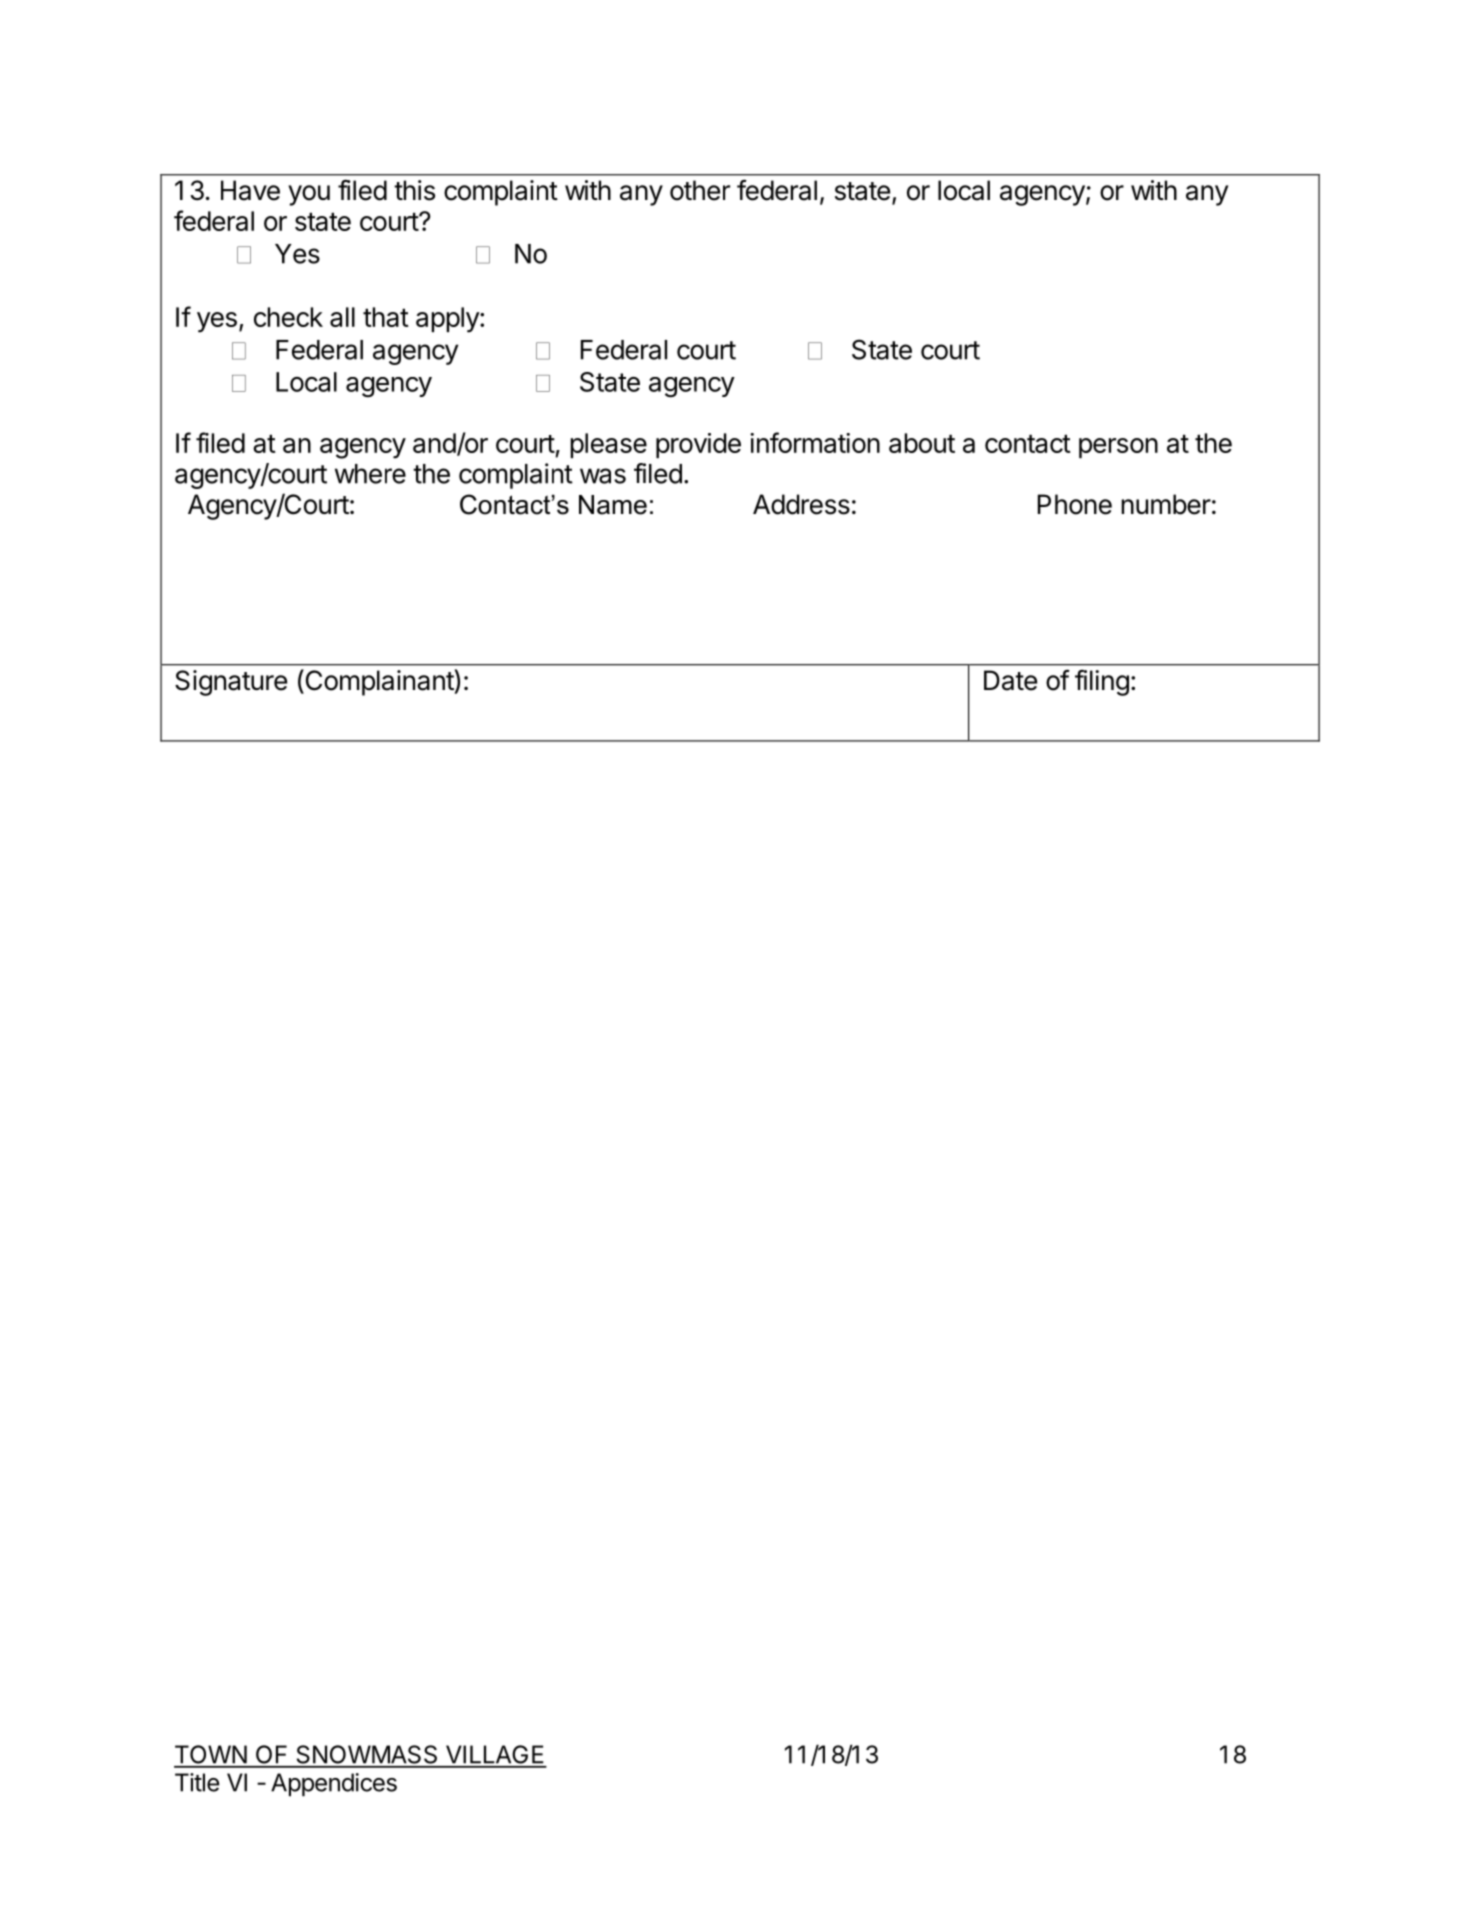 Image resolution: width=1480 pixels, height=1916 pixels. Describe the element at coordinates (309, 195) in the image. I see `you` at that location.
